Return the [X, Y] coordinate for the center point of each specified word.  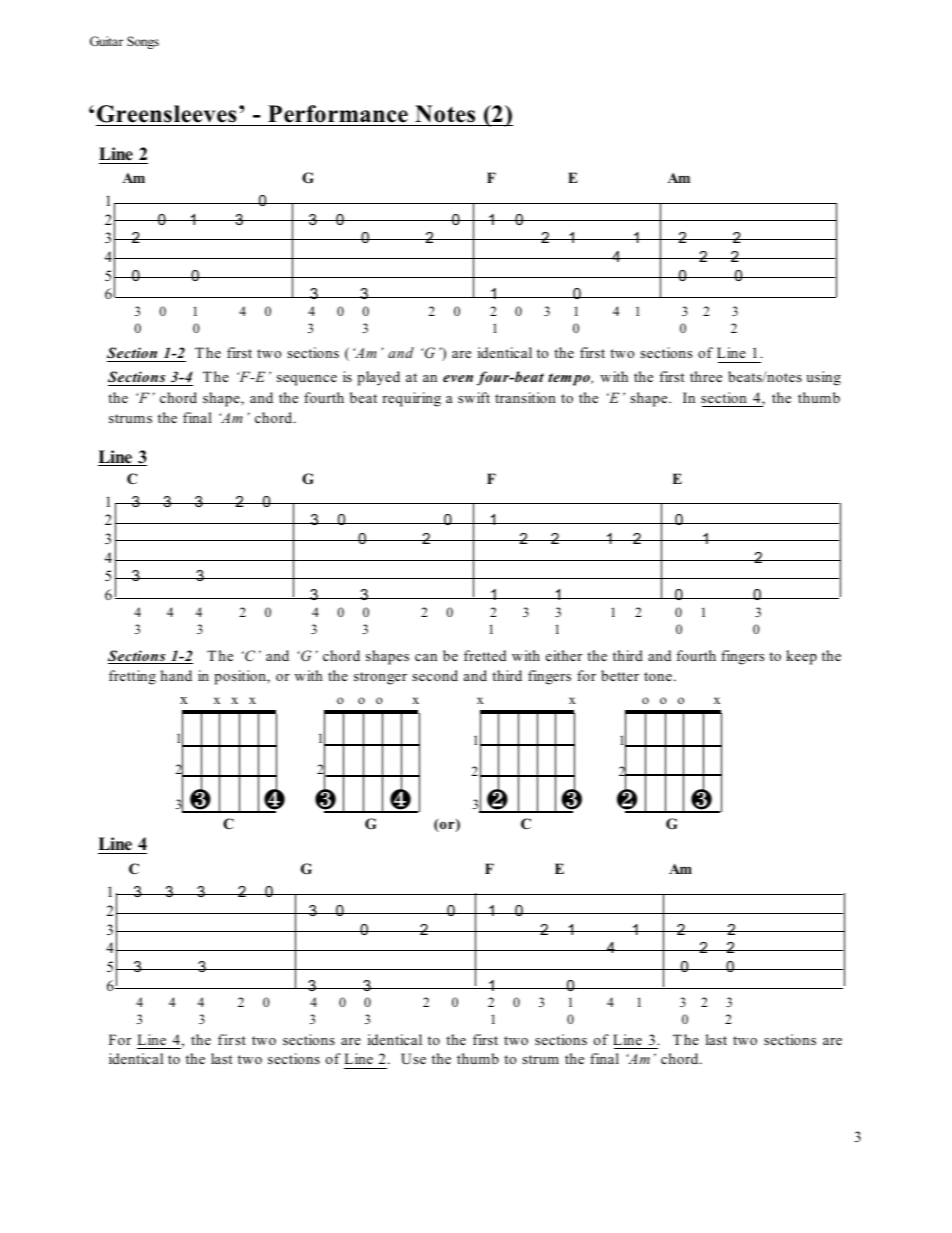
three [706, 376]
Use [413, 1059]
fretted [485, 655]
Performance [338, 114]
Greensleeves [167, 114]
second [435, 675]
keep [801, 657]
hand [176, 675]
